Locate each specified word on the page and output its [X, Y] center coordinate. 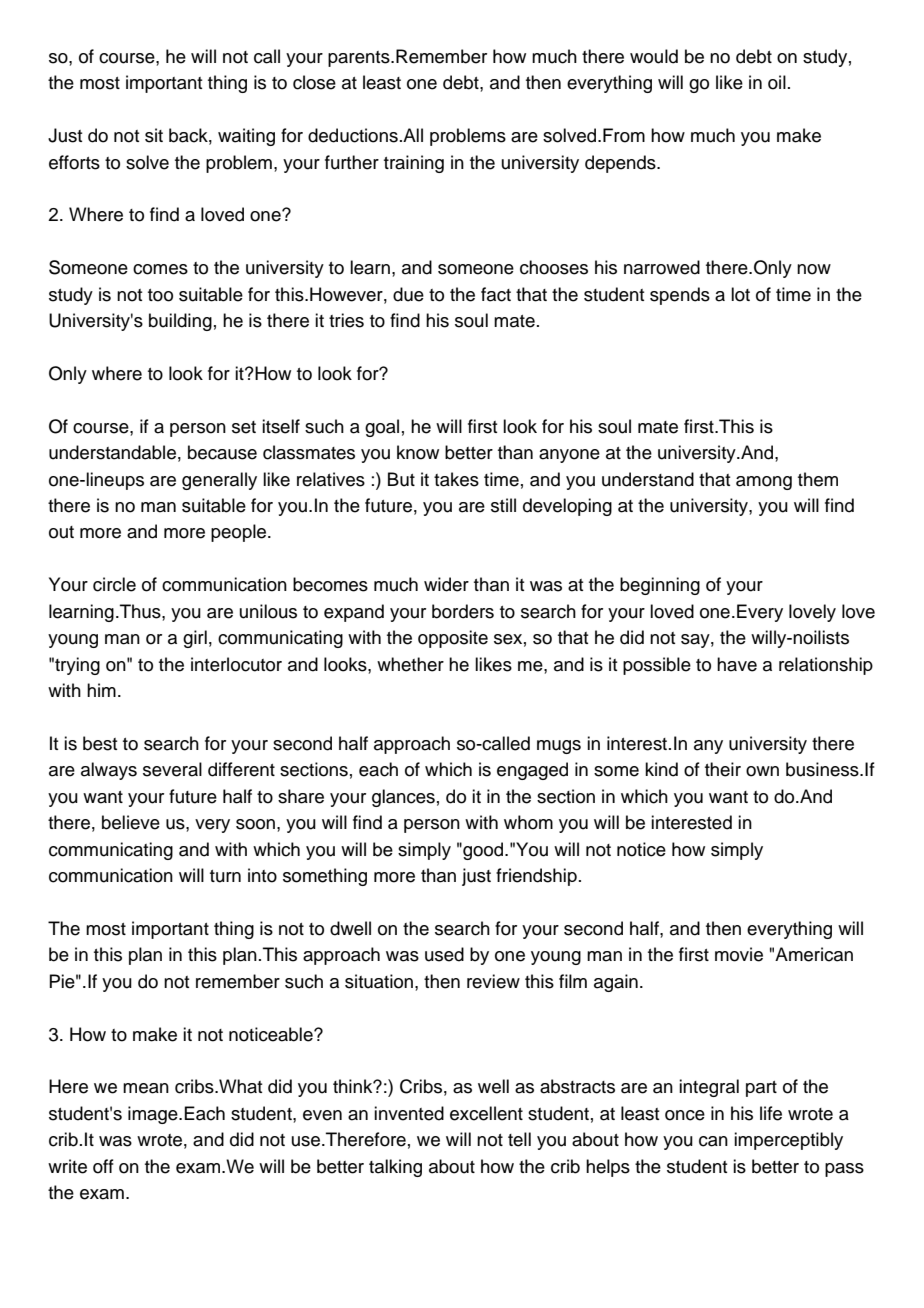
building [180, 322]
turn [225, 876]
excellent [486, 1113]
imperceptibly [788, 1141]
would [654, 56]
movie [739, 954]
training [414, 164]
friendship [536, 877]
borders [463, 611]
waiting [246, 137]
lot [740, 294]
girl [195, 639]
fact [496, 294]
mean [146, 1088]
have [737, 664]
